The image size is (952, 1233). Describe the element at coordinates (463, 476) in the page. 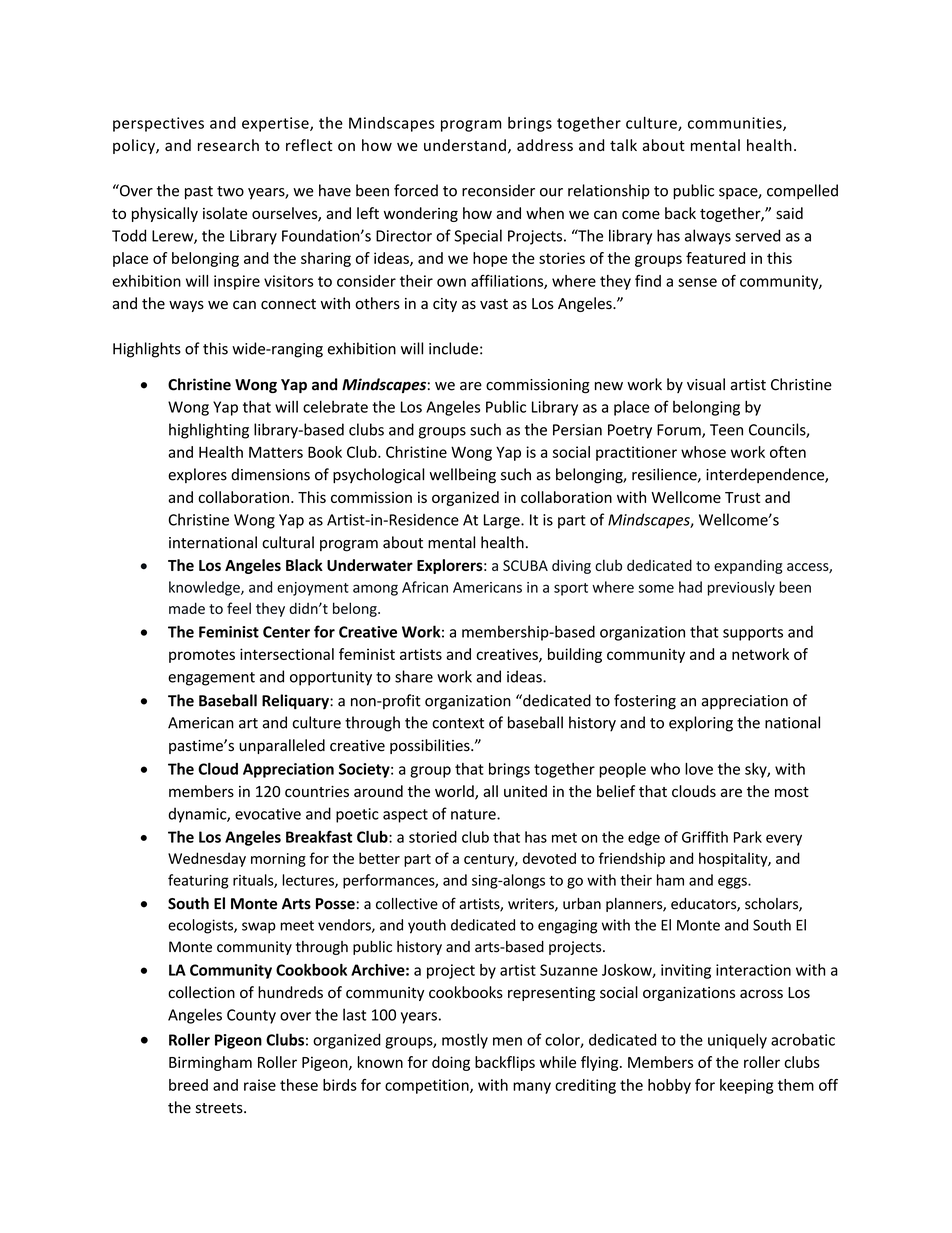

I see `wellbeing` at that location.
